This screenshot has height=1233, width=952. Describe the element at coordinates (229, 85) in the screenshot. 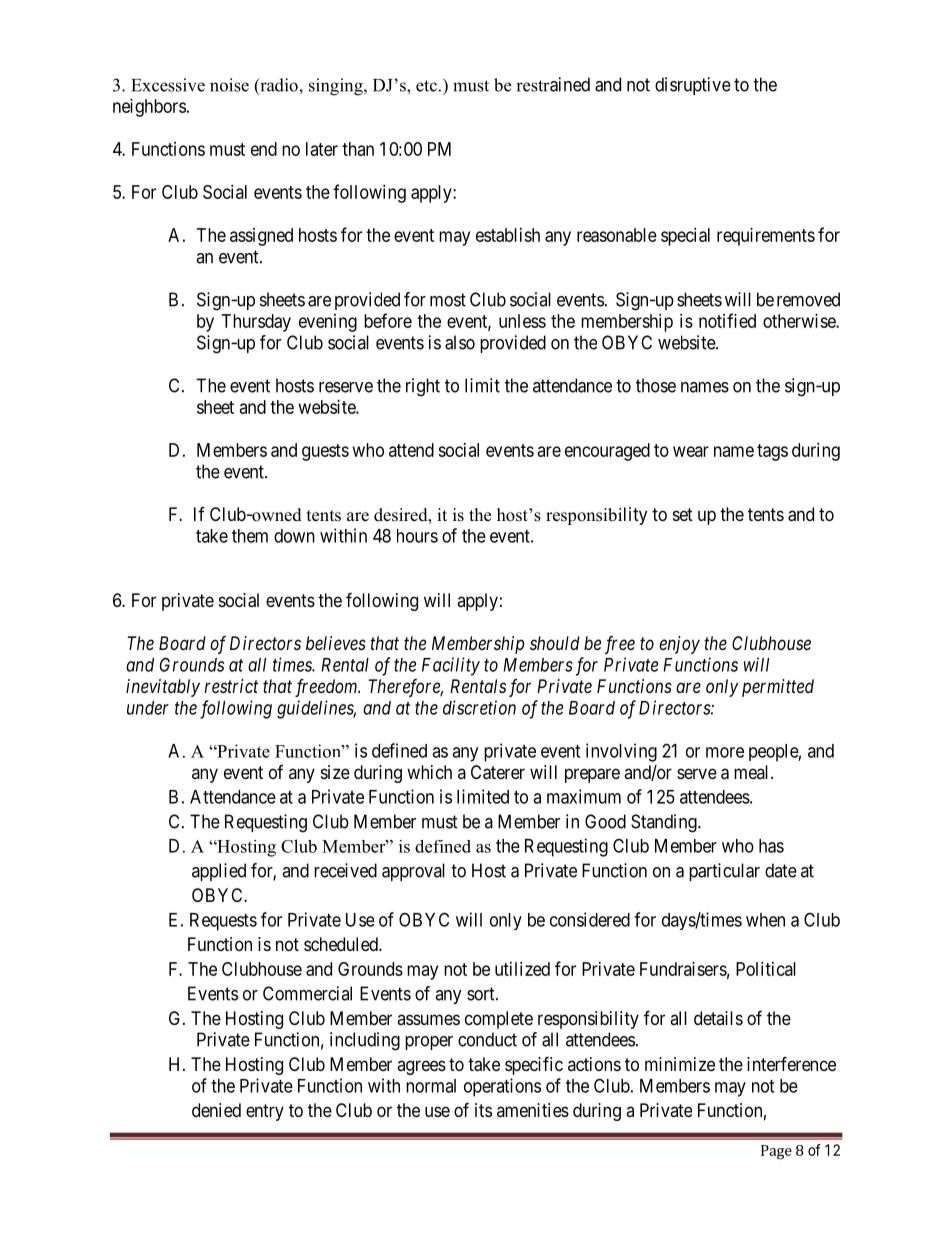

I see `noise` at that location.
